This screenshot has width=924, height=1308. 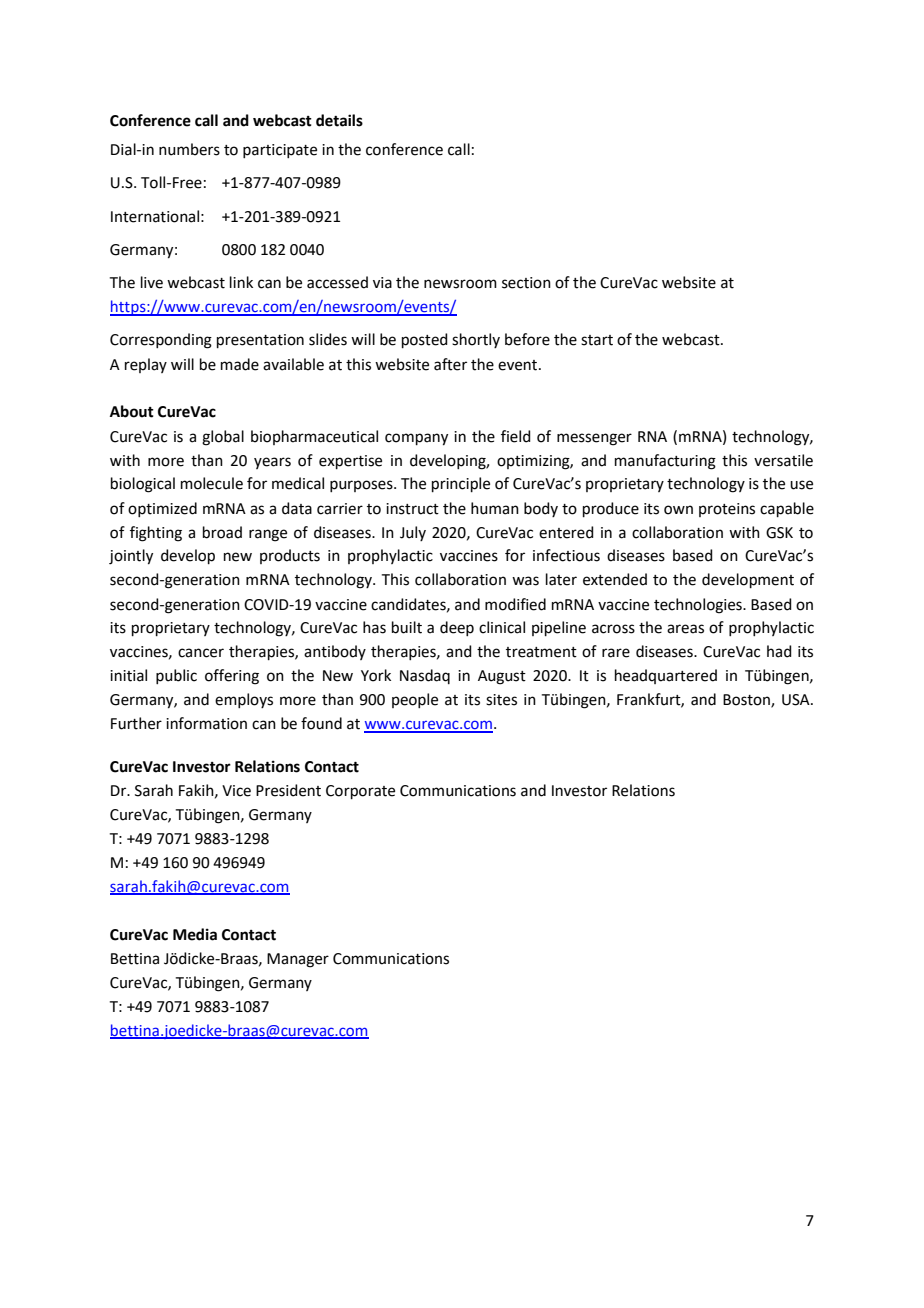 What do you see at coordinates (189, 149) in the screenshot?
I see `numbers` at bounding box center [189, 149].
